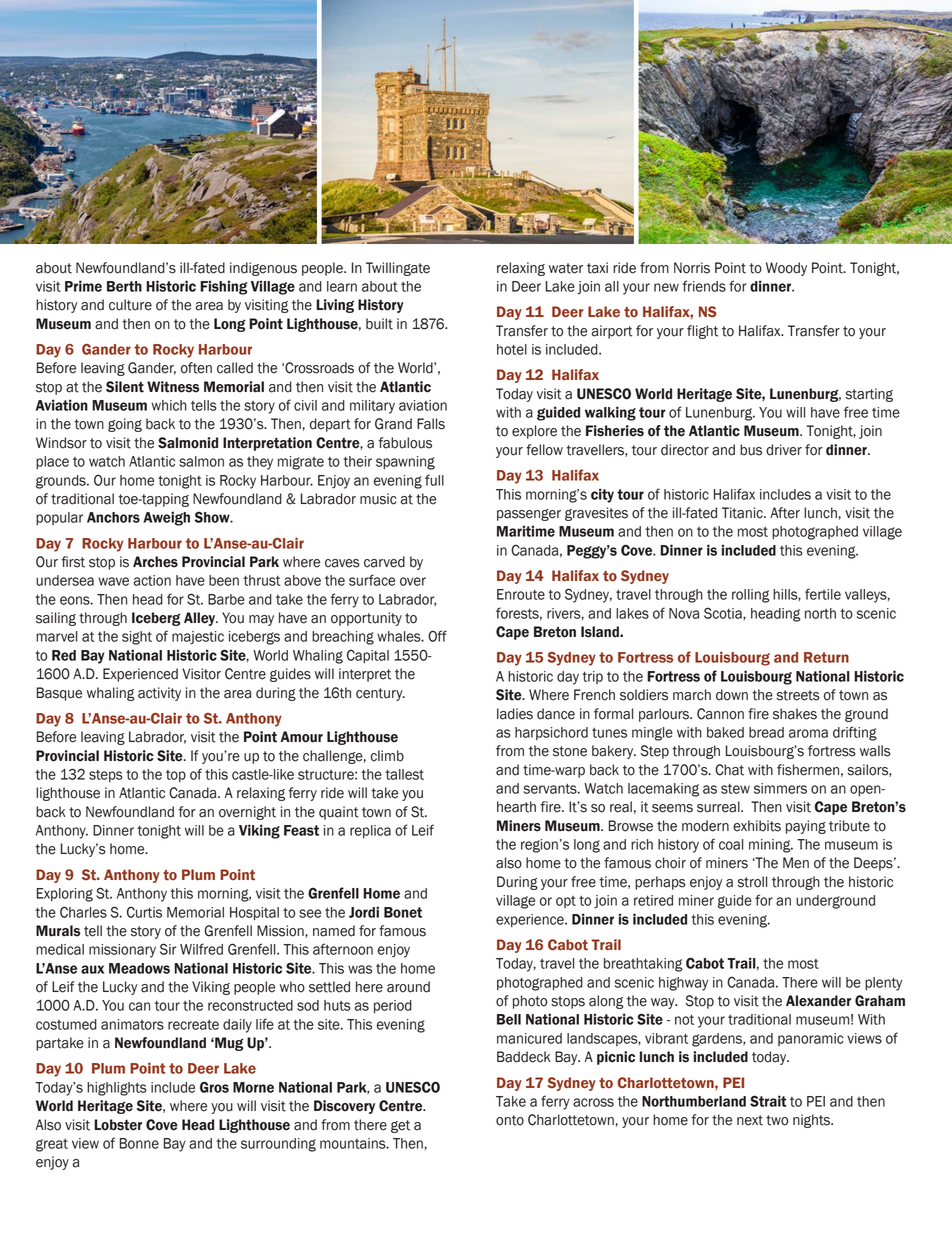  What do you see at coordinates (777, 1120) in the page?
I see `two` at bounding box center [777, 1120].
